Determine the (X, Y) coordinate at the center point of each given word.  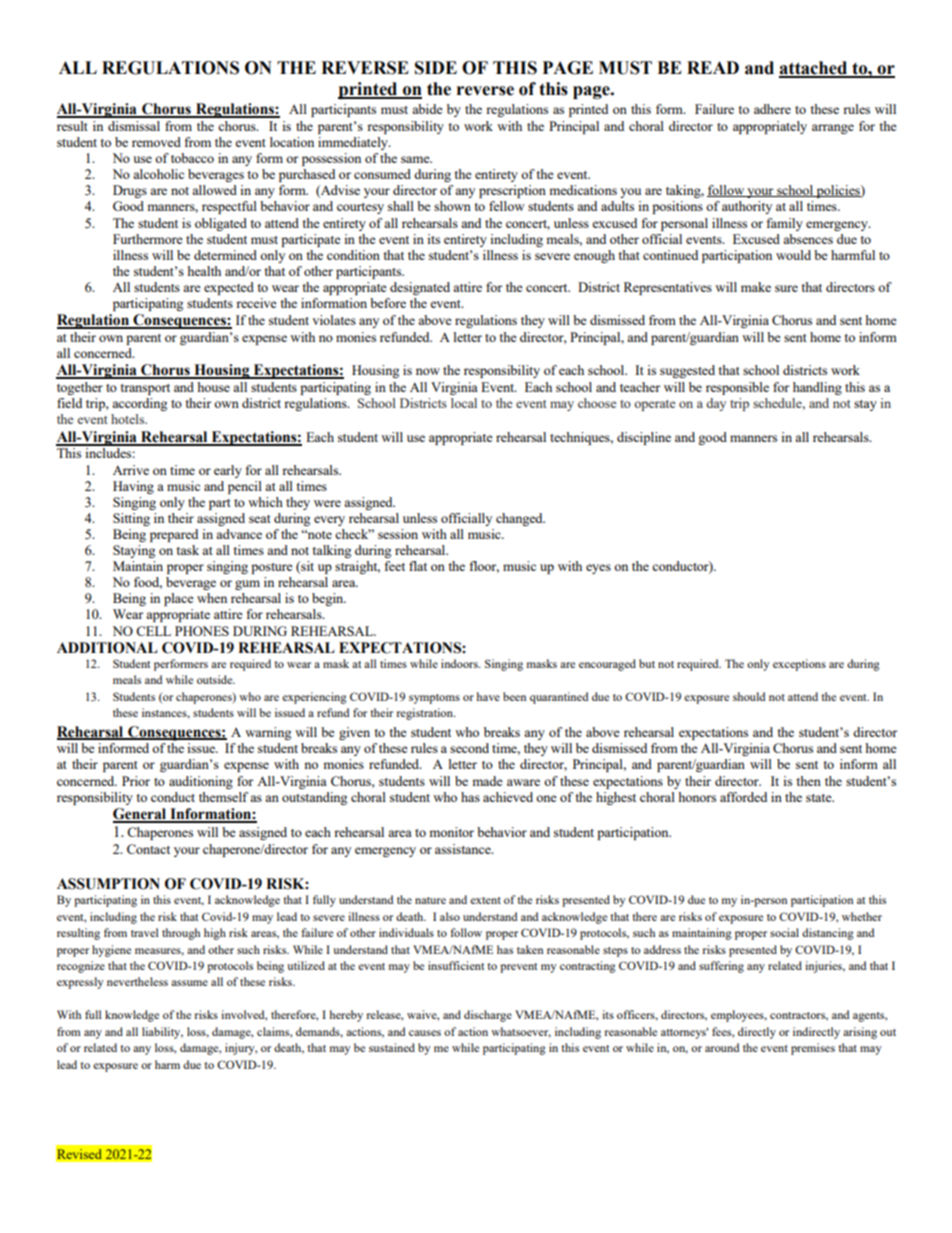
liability (162, 1033)
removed (156, 142)
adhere (772, 109)
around (722, 1047)
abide (427, 109)
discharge (488, 1016)
